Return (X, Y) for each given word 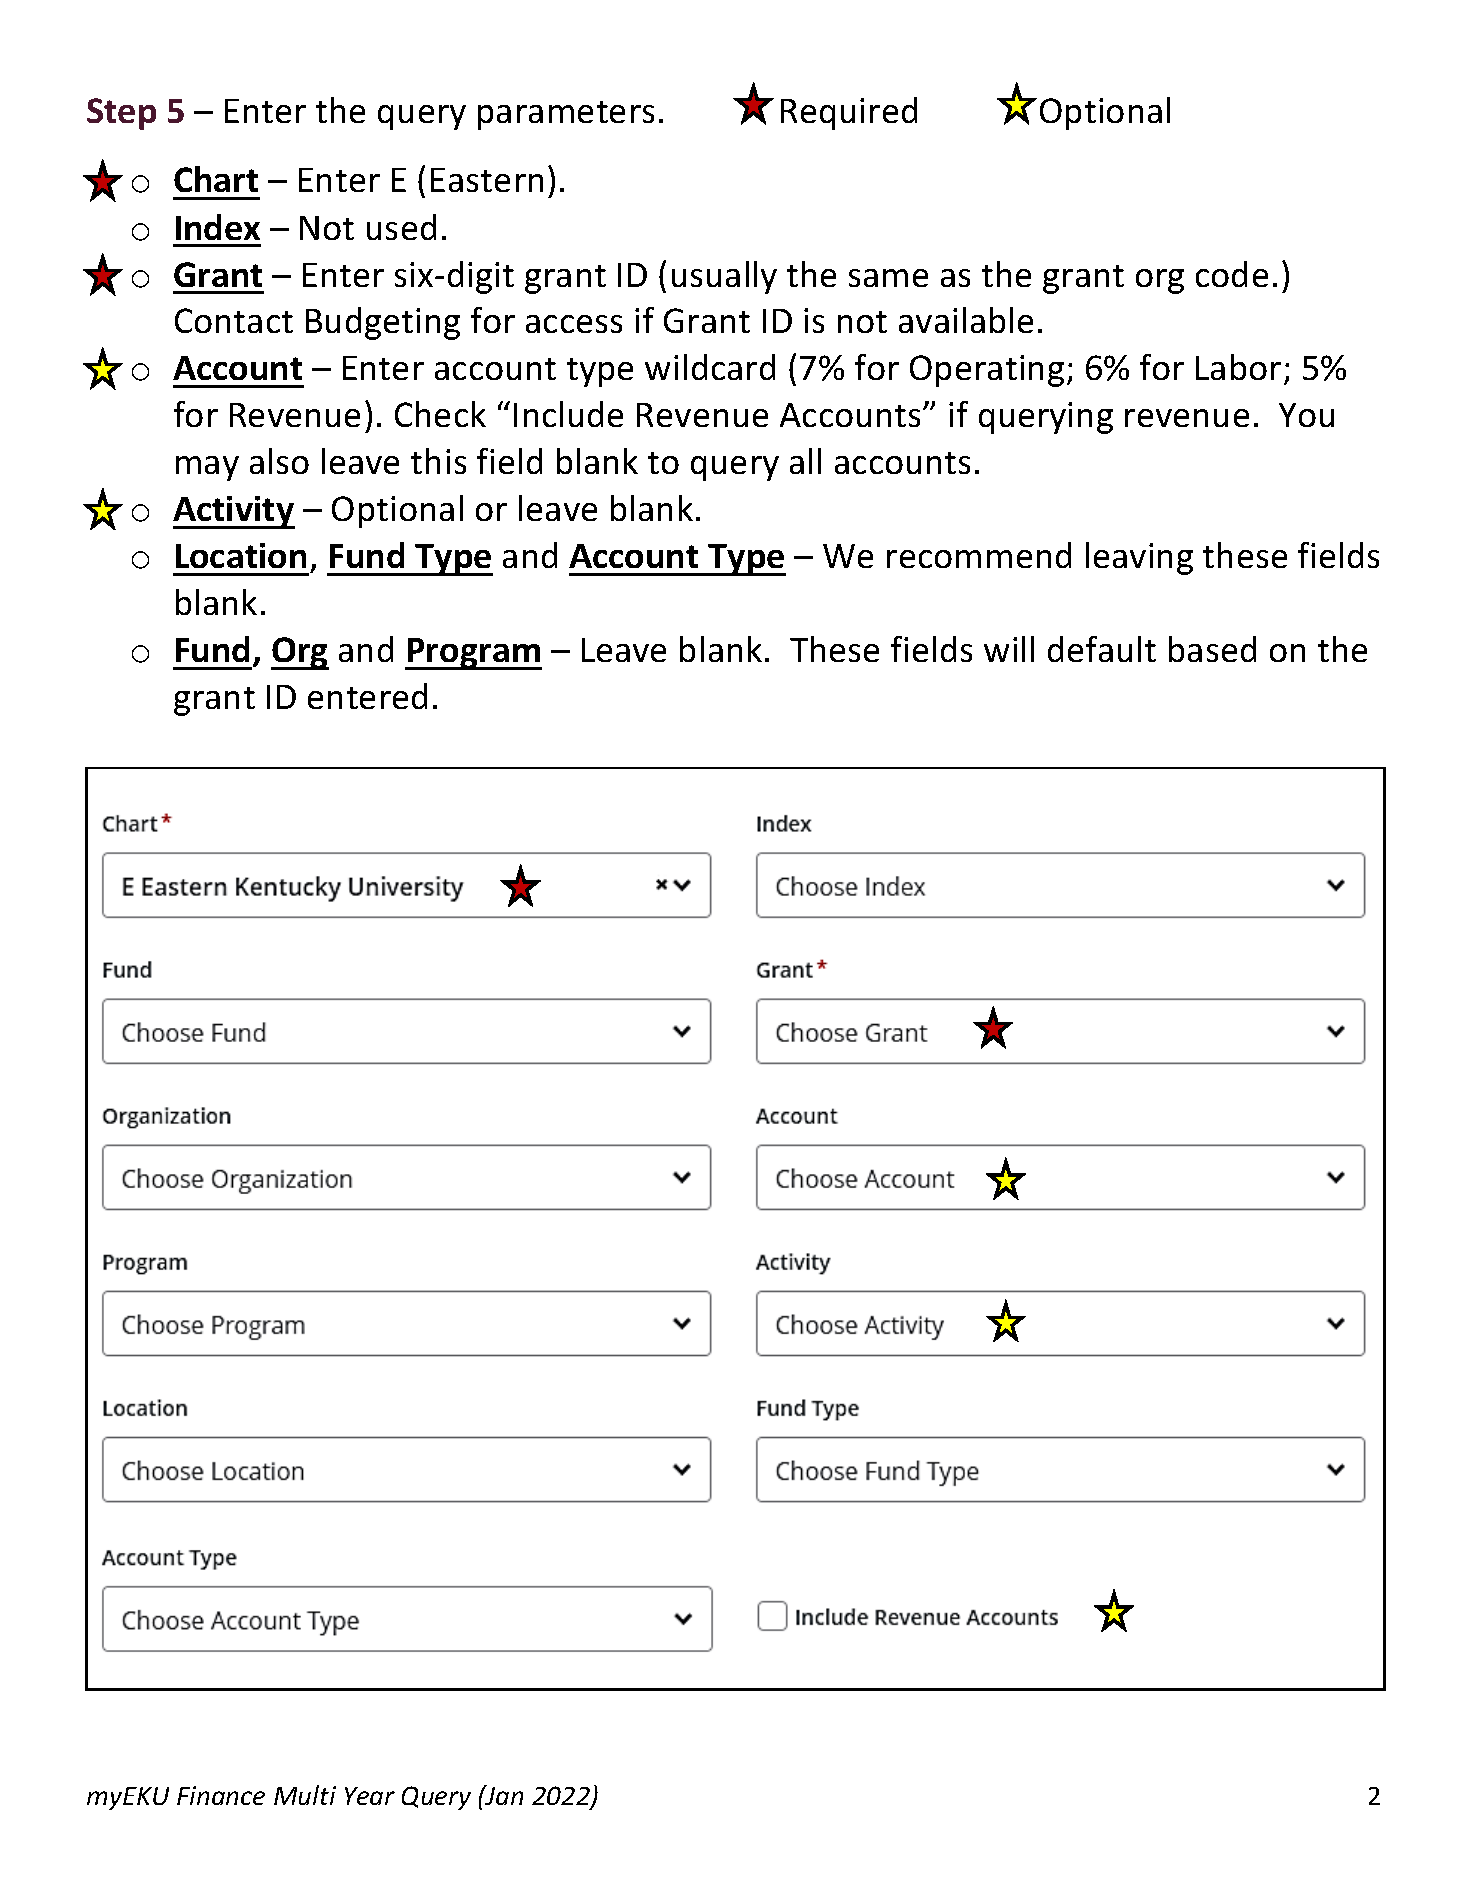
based (1212, 649)
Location (241, 555)
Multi (305, 1795)
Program (473, 654)
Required (849, 113)
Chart (216, 179)
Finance (221, 1795)
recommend (979, 555)
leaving (1139, 558)
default (1102, 649)
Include (568, 414)
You (1306, 415)
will (1009, 649)
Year (370, 1796)
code (1232, 274)
